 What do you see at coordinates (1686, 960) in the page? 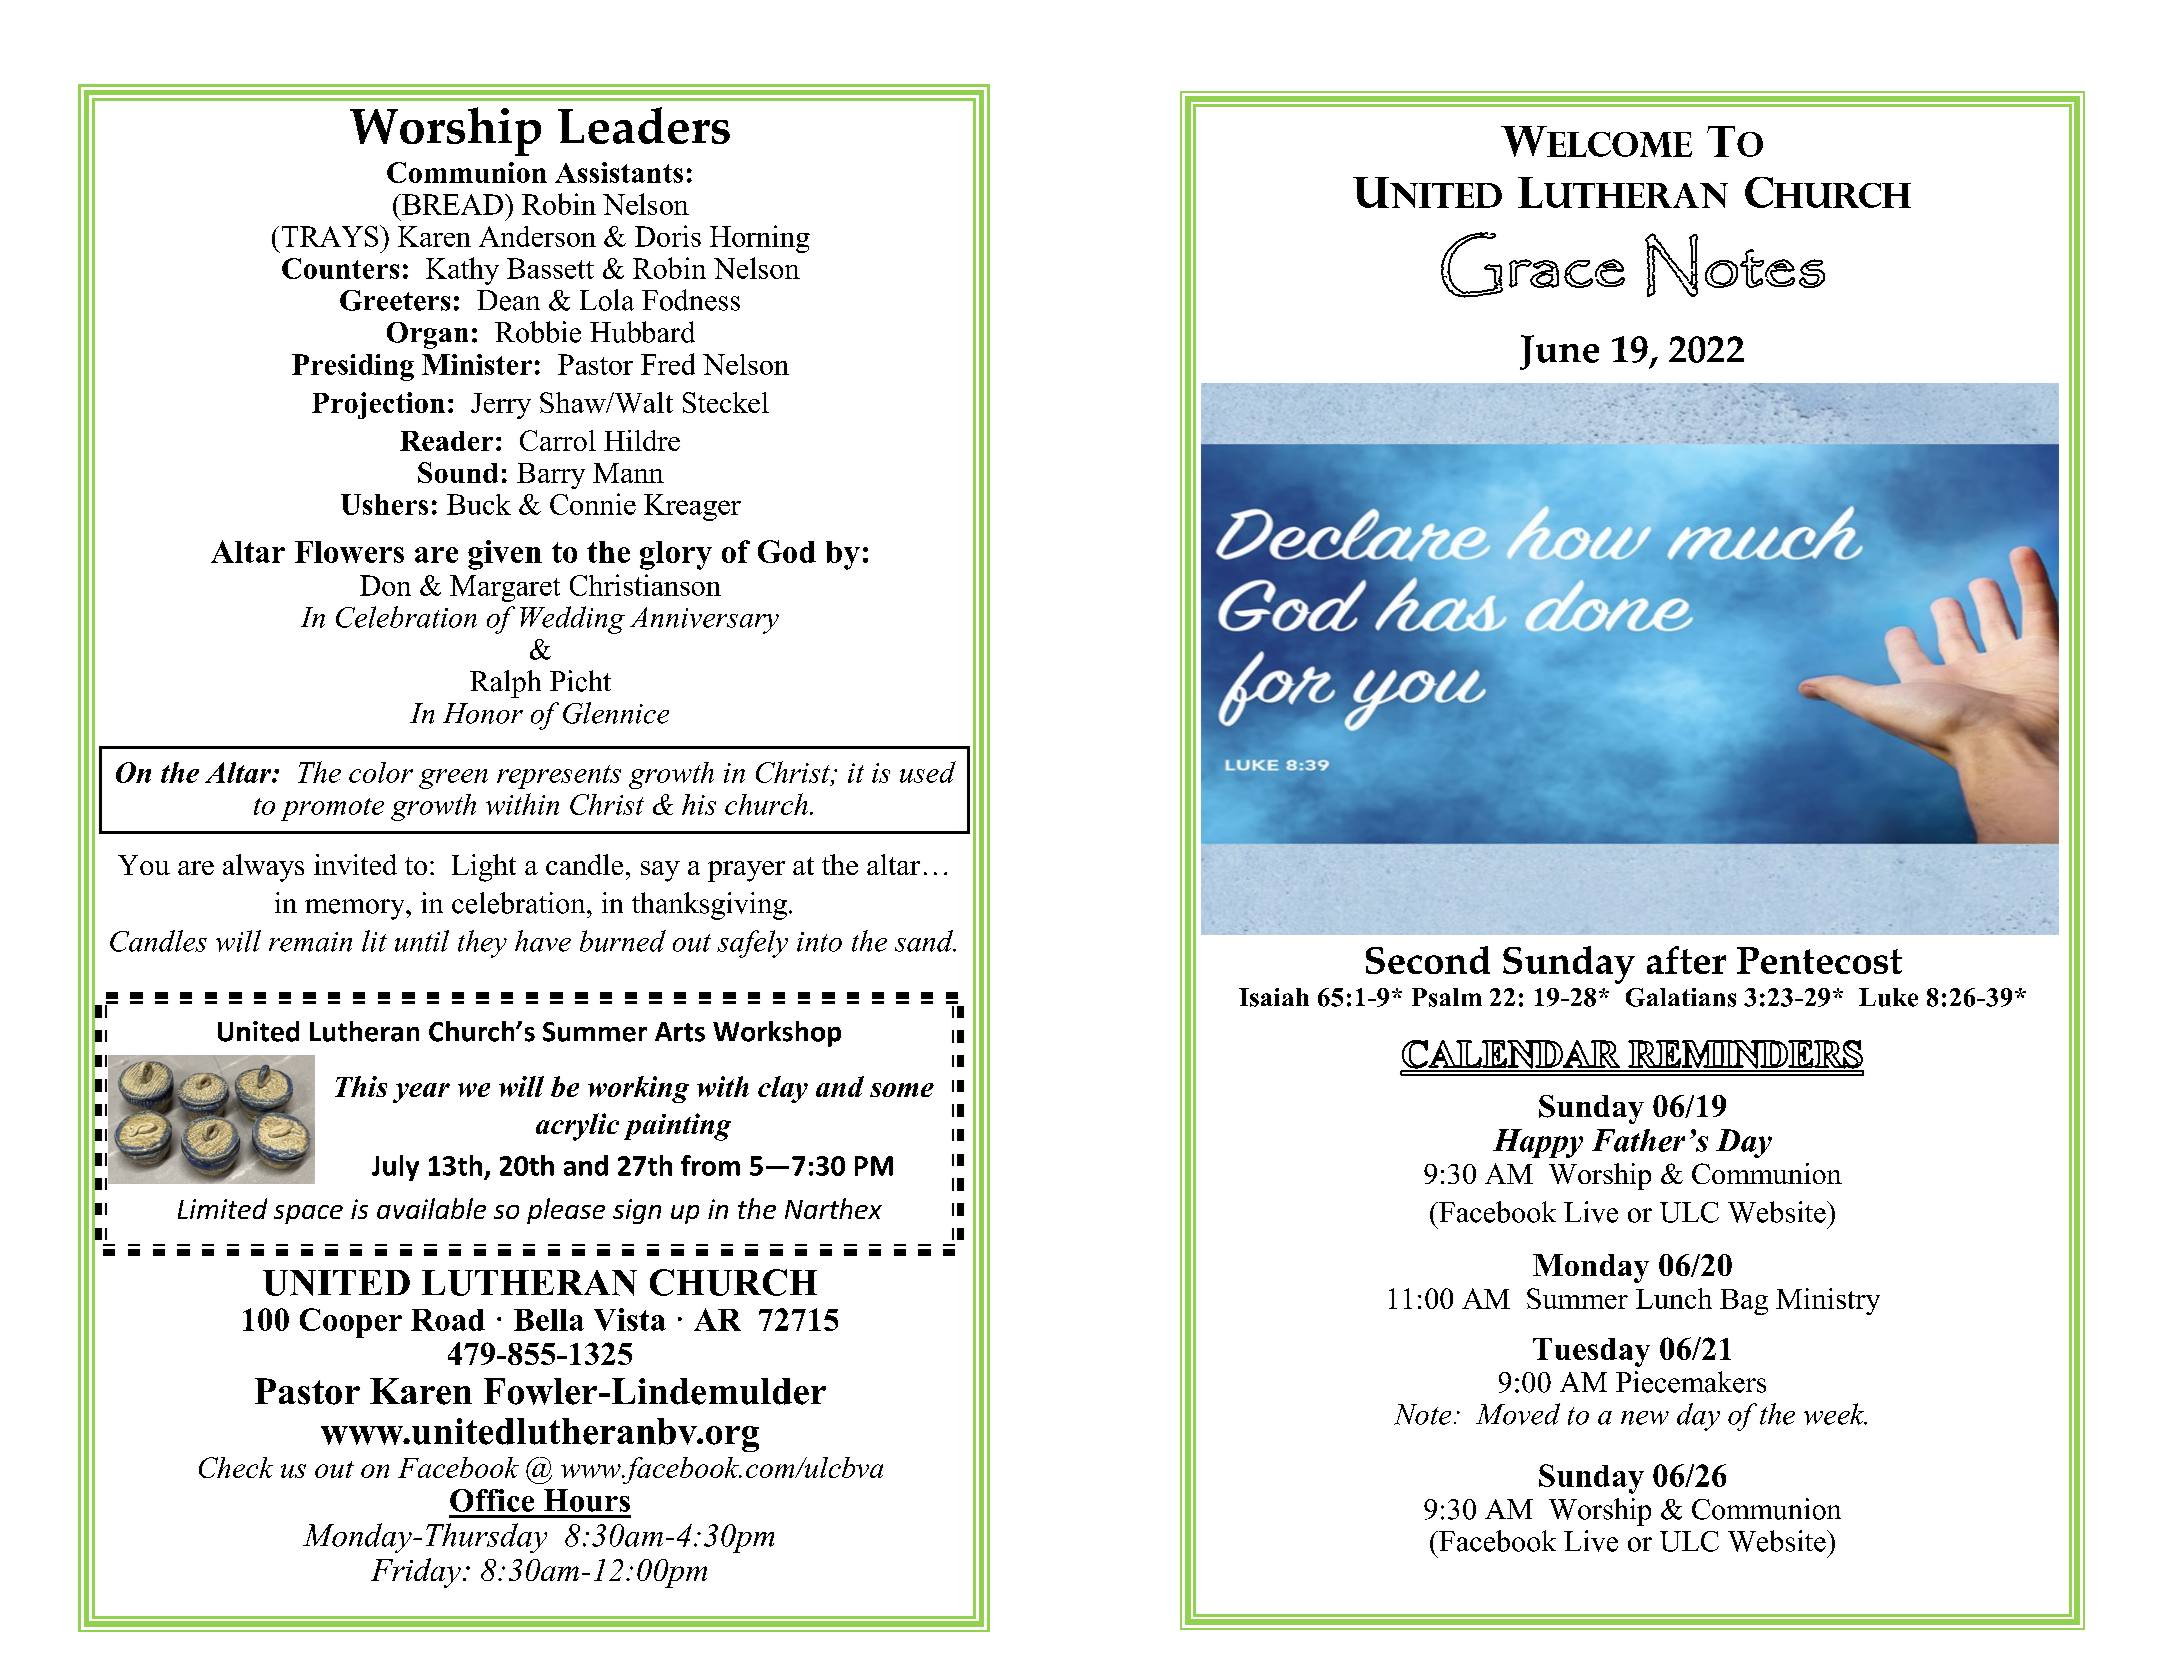
I see `after` at bounding box center [1686, 960].
